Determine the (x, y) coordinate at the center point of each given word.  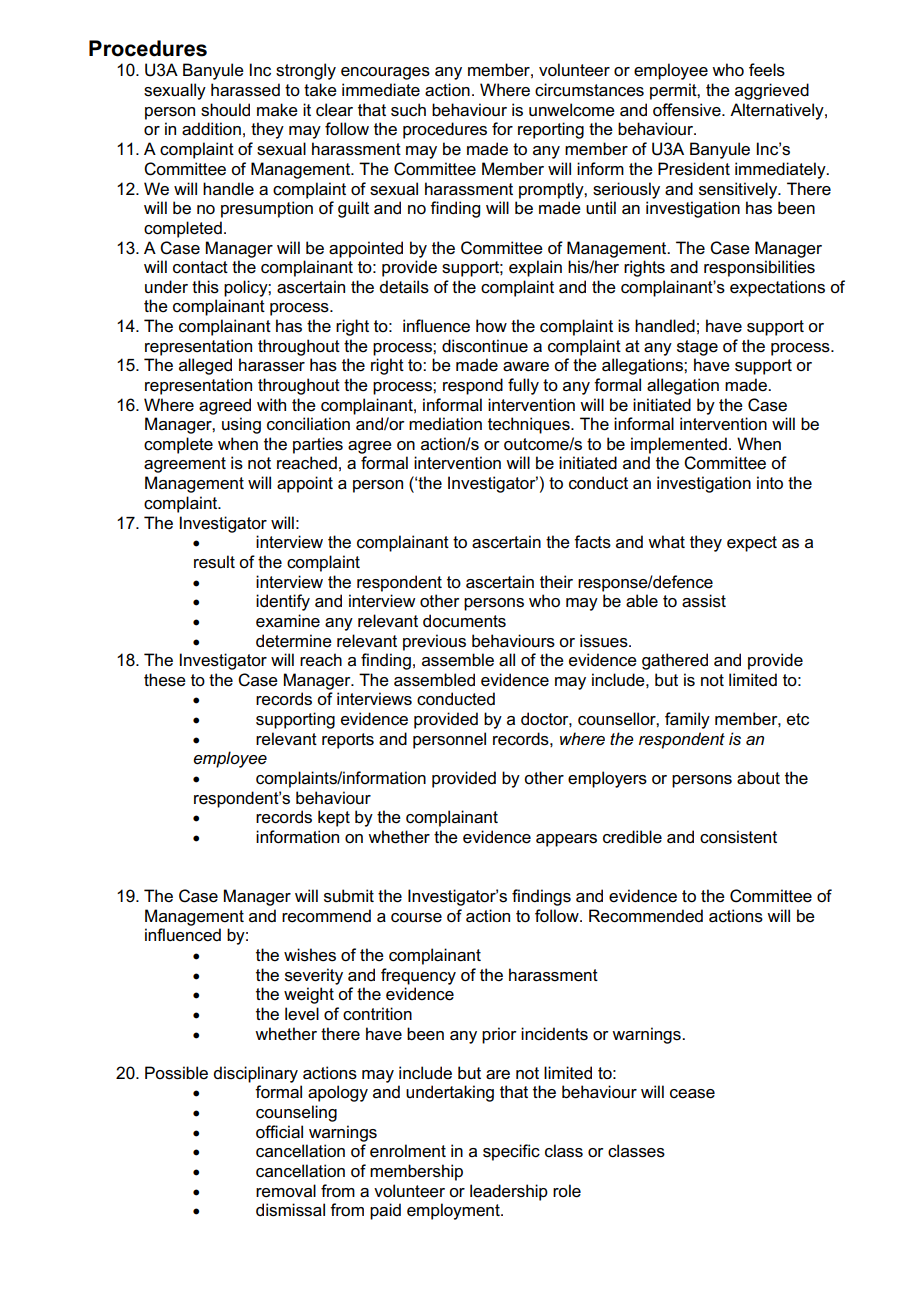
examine (288, 621)
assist (704, 601)
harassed (245, 90)
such (408, 110)
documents (464, 621)
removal (286, 1191)
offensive (688, 110)
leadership (509, 1192)
